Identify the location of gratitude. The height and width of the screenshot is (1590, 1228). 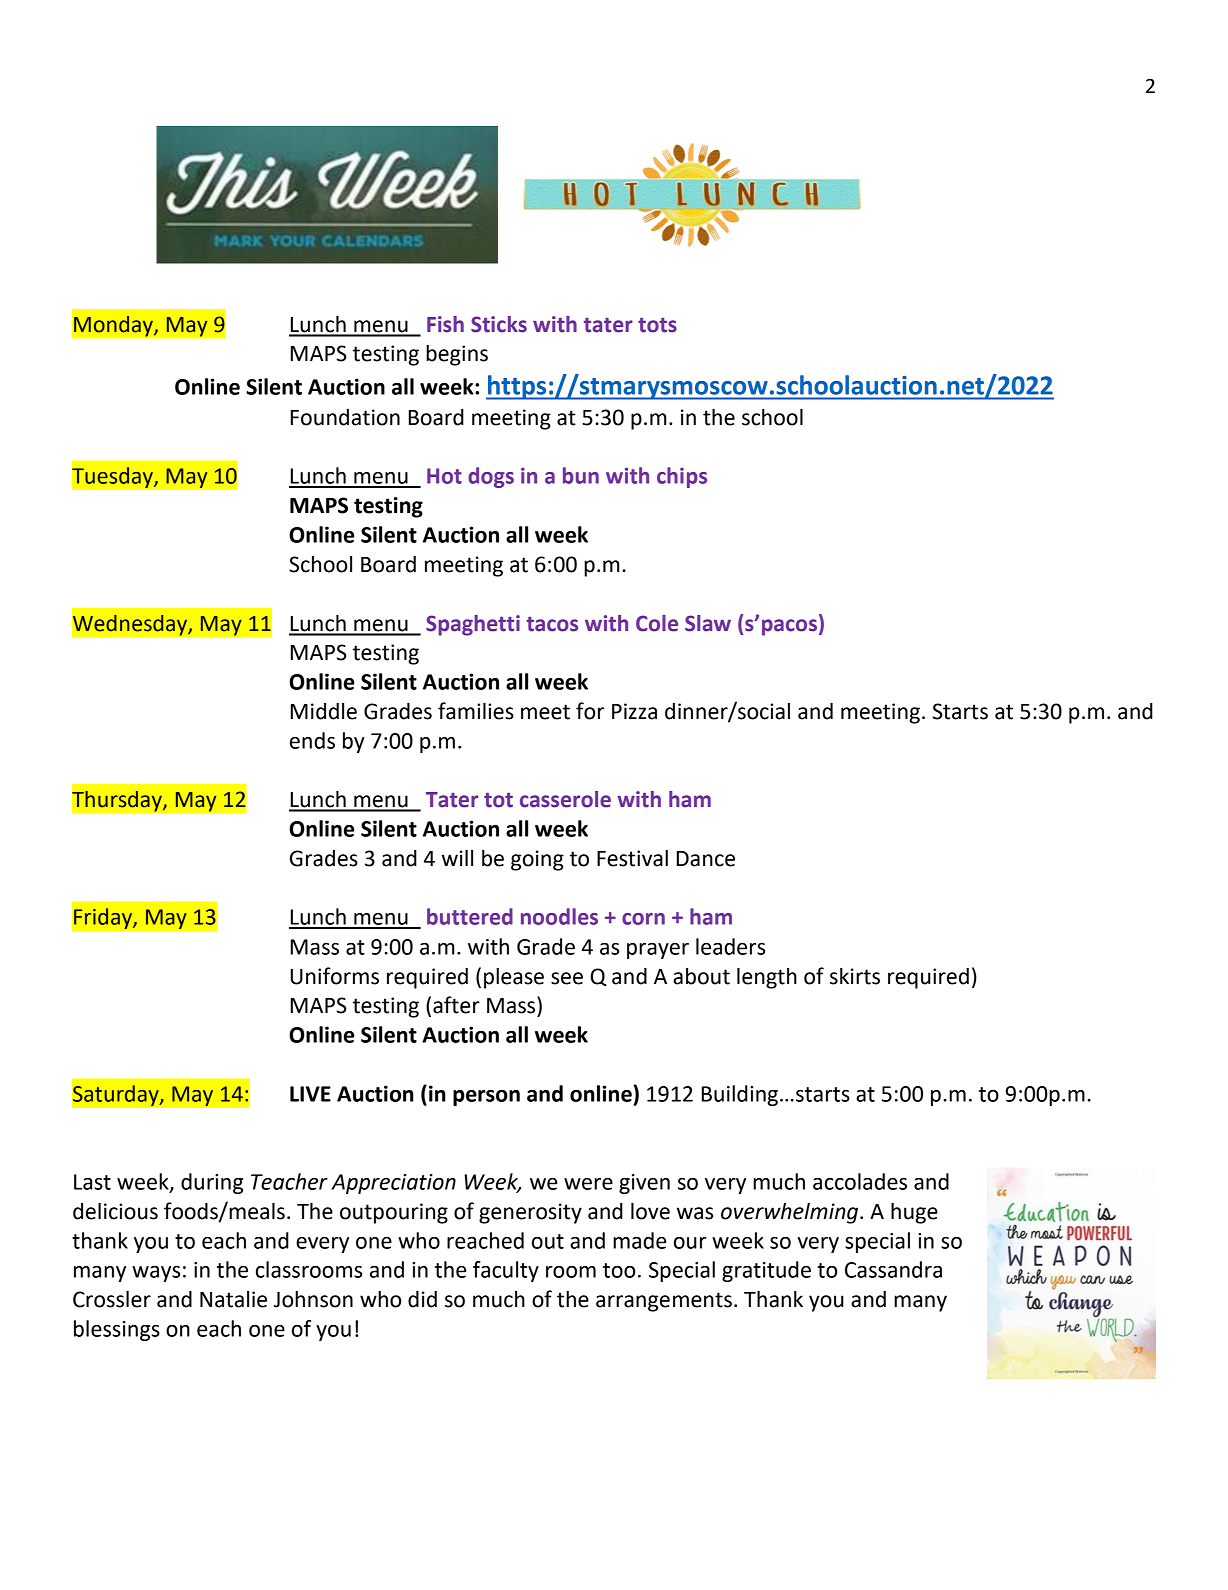
(766, 1271).
